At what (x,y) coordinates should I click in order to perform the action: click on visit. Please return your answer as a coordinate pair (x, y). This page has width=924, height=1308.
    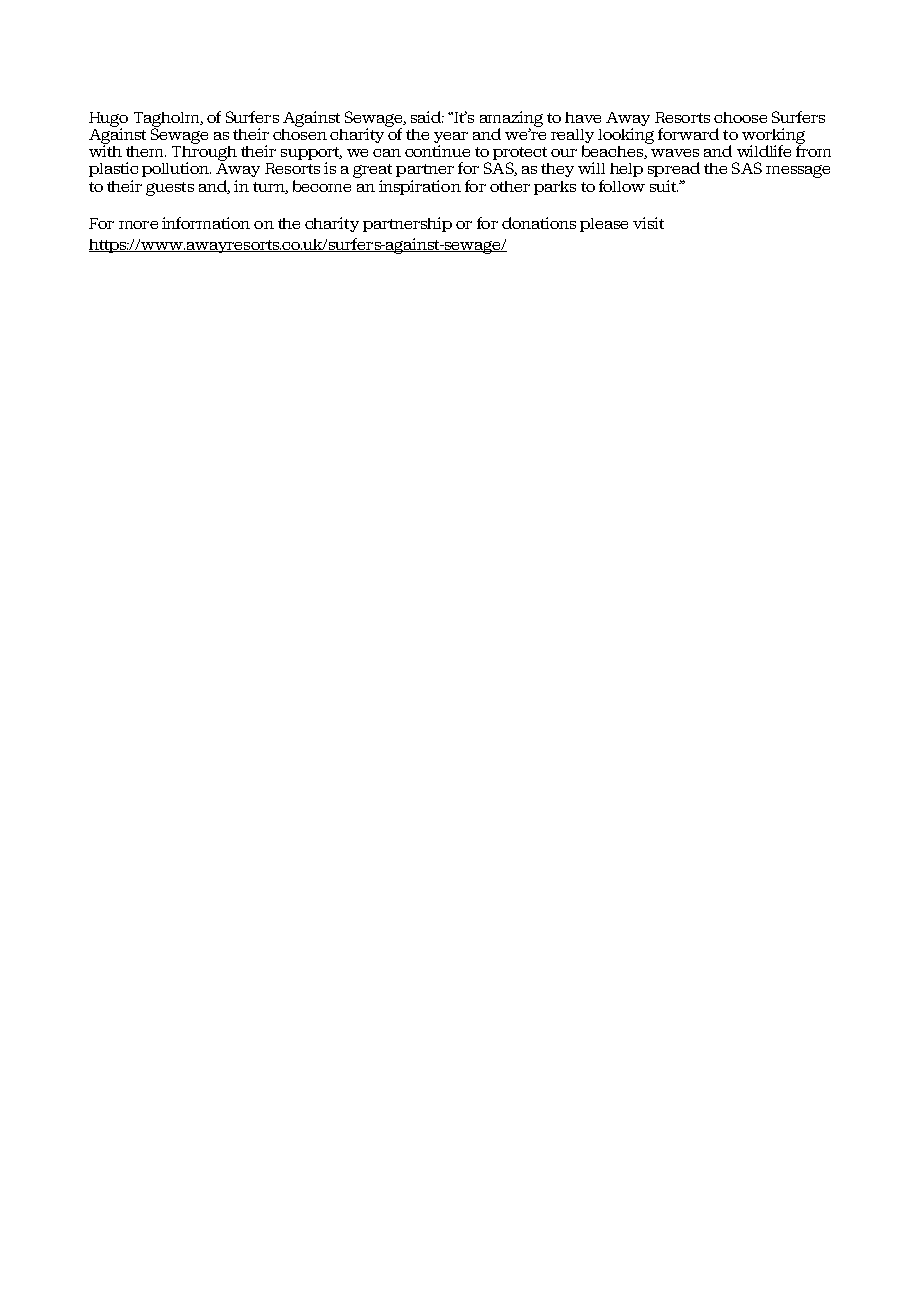
    Looking at the image, I should click on (648, 223).
